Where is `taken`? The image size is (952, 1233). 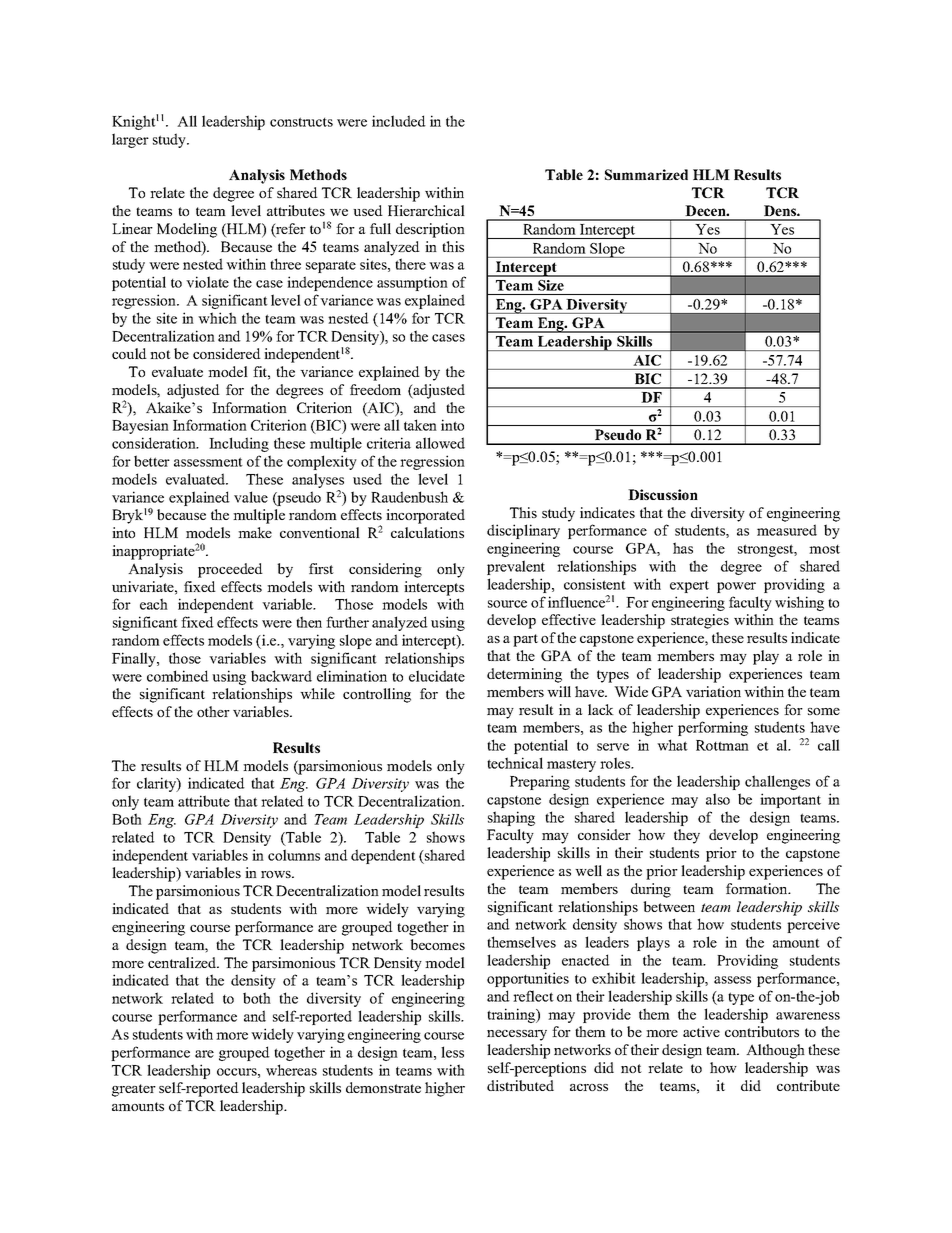
taken is located at coordinates (420, 425).
